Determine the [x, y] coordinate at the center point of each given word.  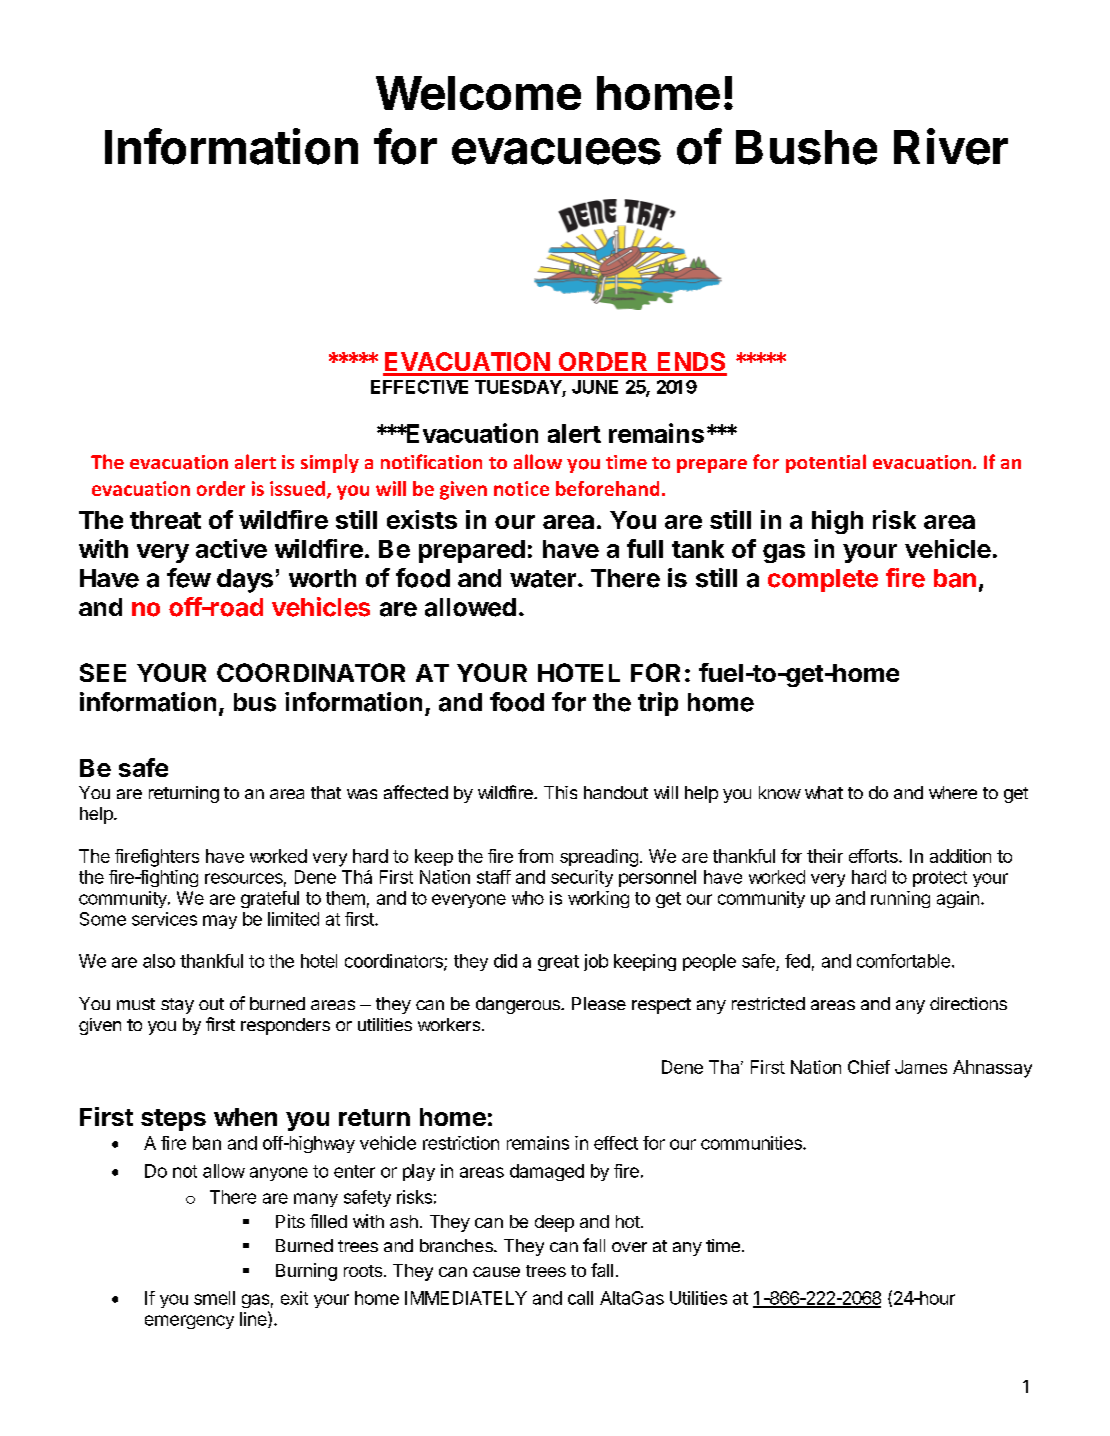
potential [826, 463]
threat [165, 520]
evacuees [556, 151]
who [528, 898]
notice [521, 488]
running [900, 899]
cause [496, 1272]
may [220, 922]
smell [214, 1298]
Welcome [478, 93]
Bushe [806, 147]
